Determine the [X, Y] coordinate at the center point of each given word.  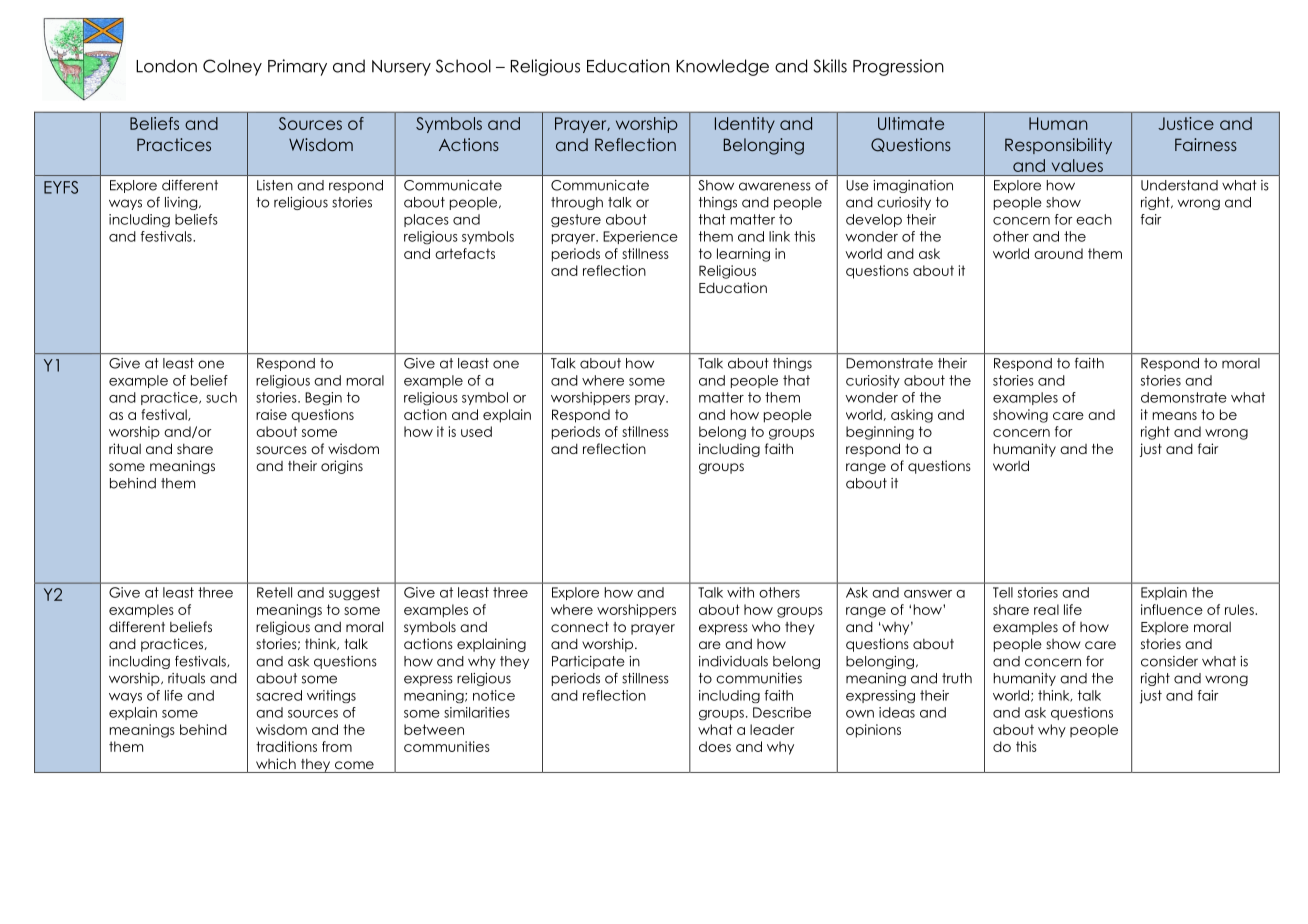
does [715, 746]
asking [912, 416]
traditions [286, 746]
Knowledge [722, 67]
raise [271, 414]
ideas [897, 712]
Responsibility [1058, 146]
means [1175, 416]
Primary [297, 67]
